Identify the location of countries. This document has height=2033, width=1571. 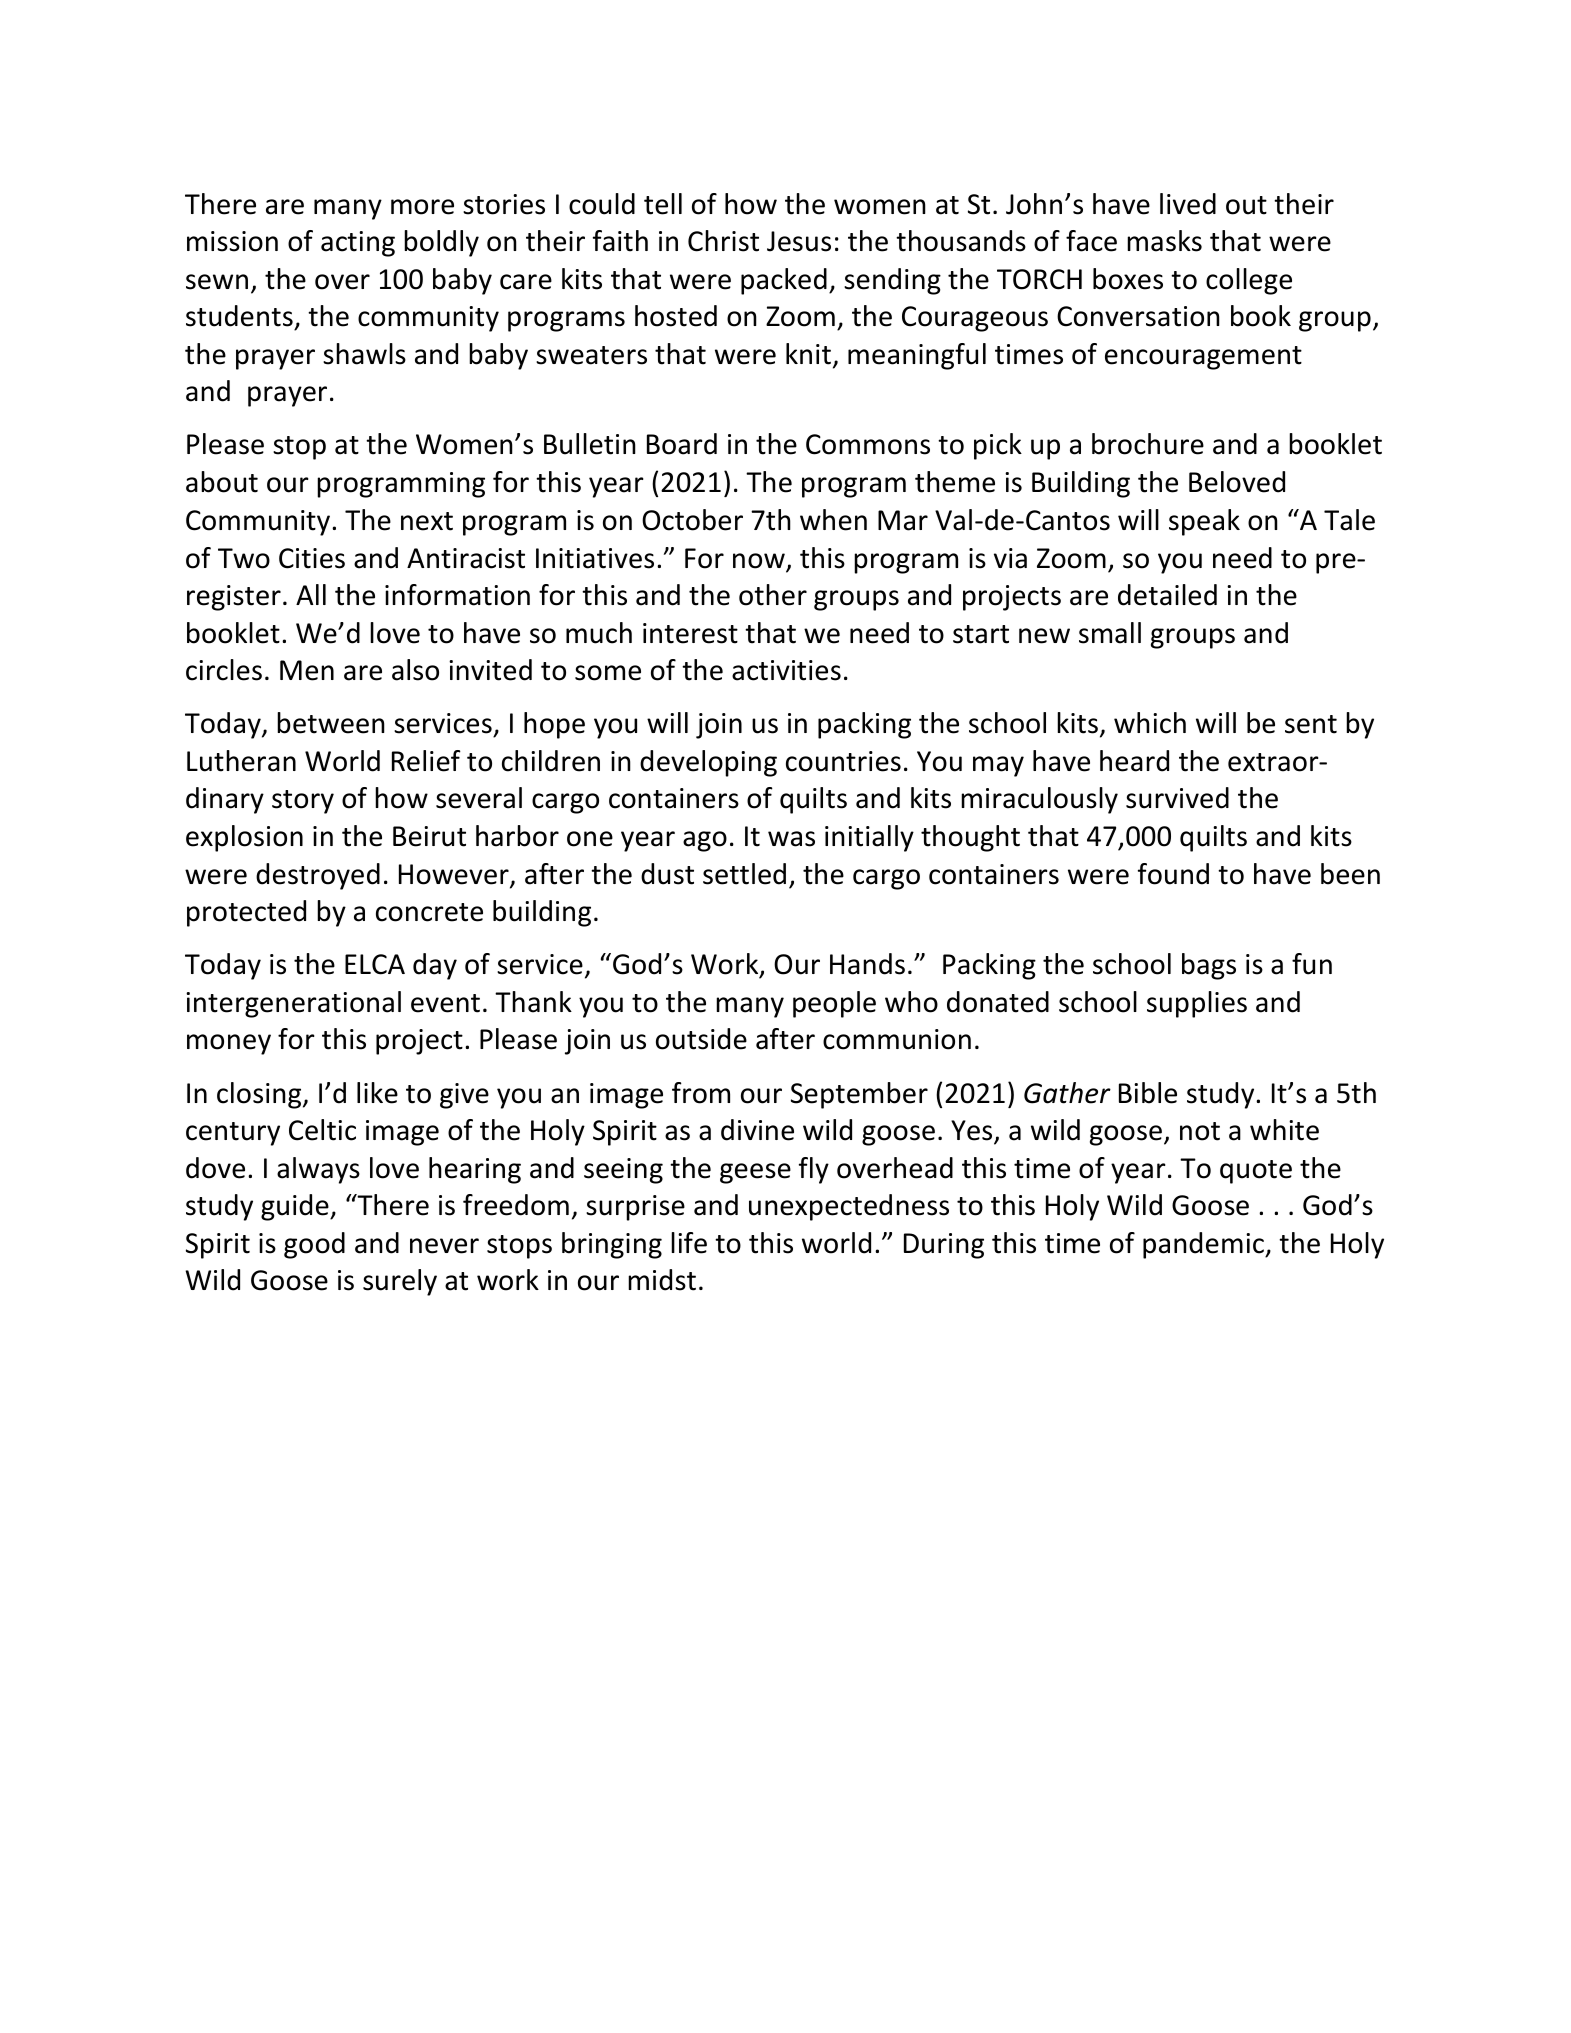
(843, 761).
